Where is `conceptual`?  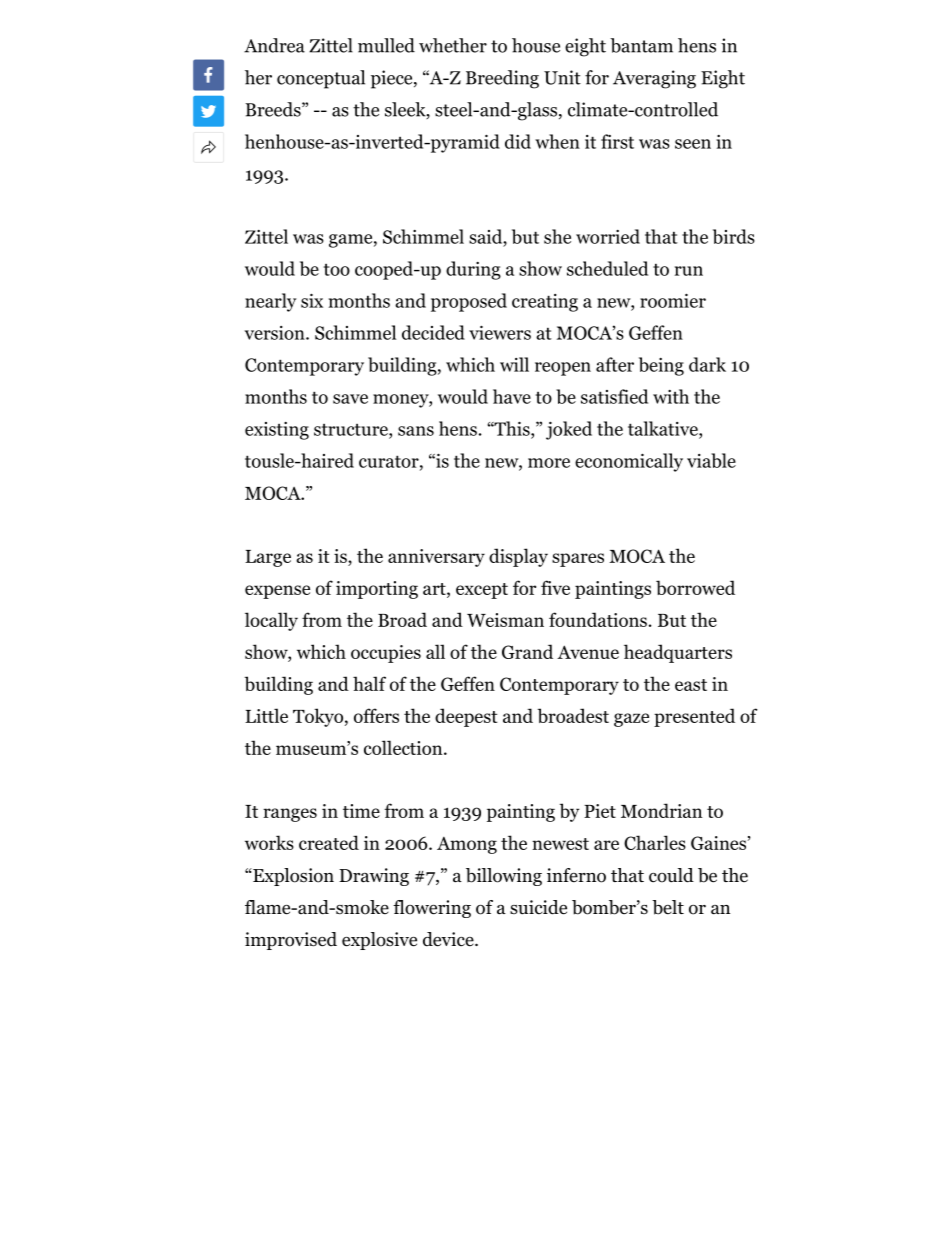
conceptual is located at coordinates (321, 79).
